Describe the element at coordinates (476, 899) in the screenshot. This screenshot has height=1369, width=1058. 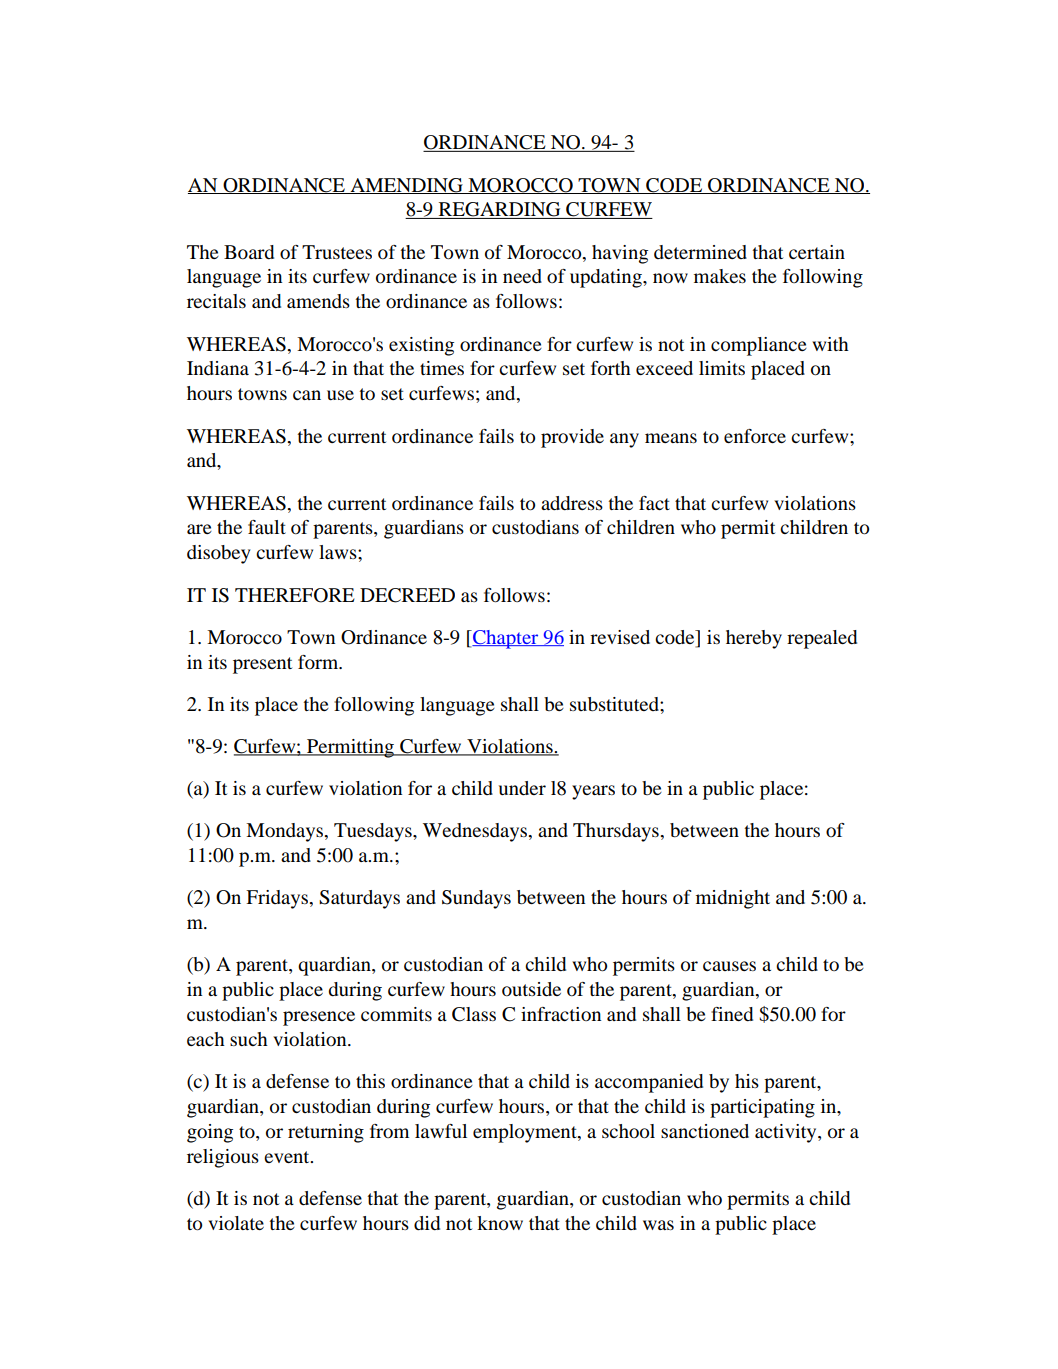
I see `Sundays` at that location.
